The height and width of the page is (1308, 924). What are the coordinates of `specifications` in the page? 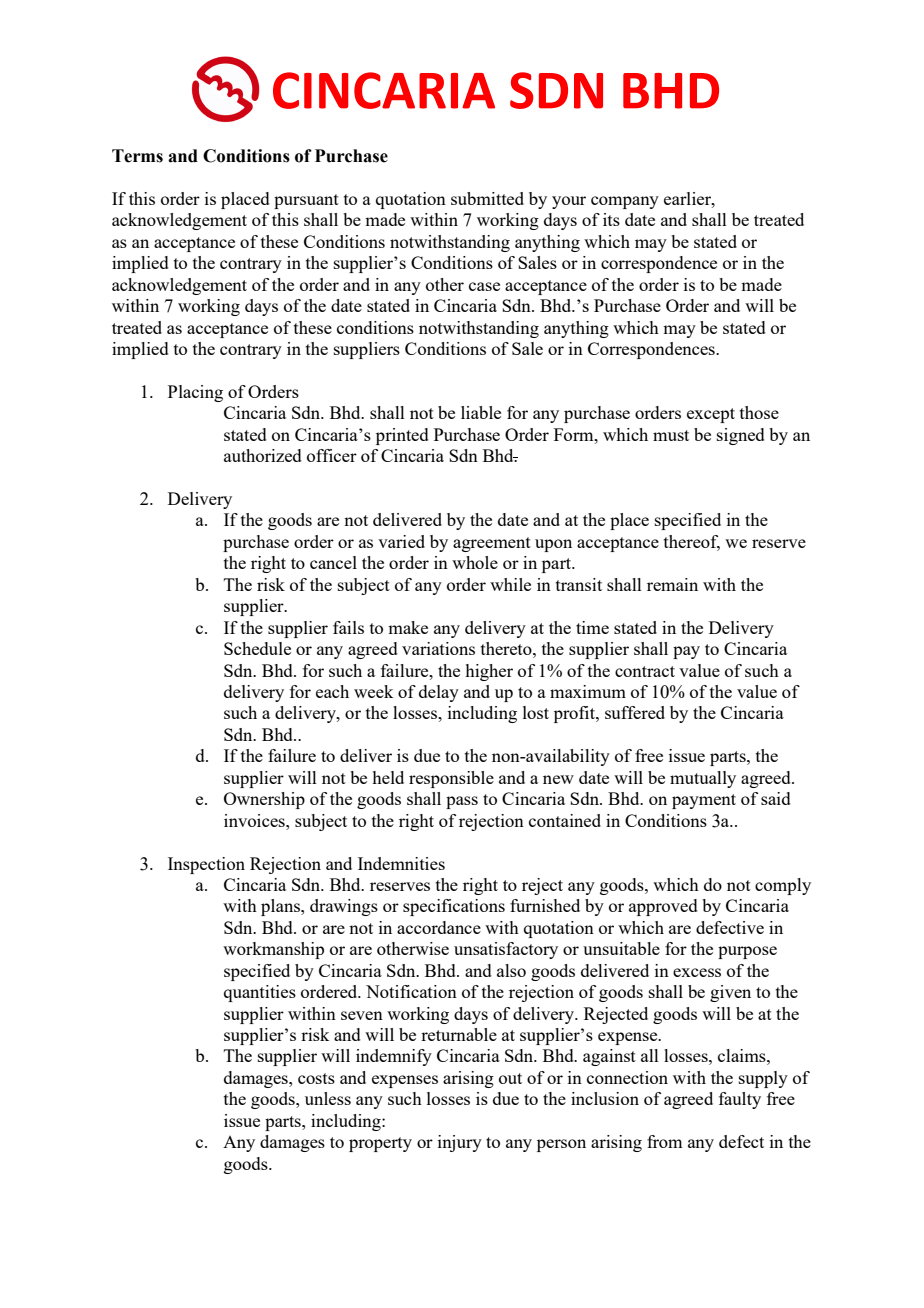 It's located at (454, 907).
